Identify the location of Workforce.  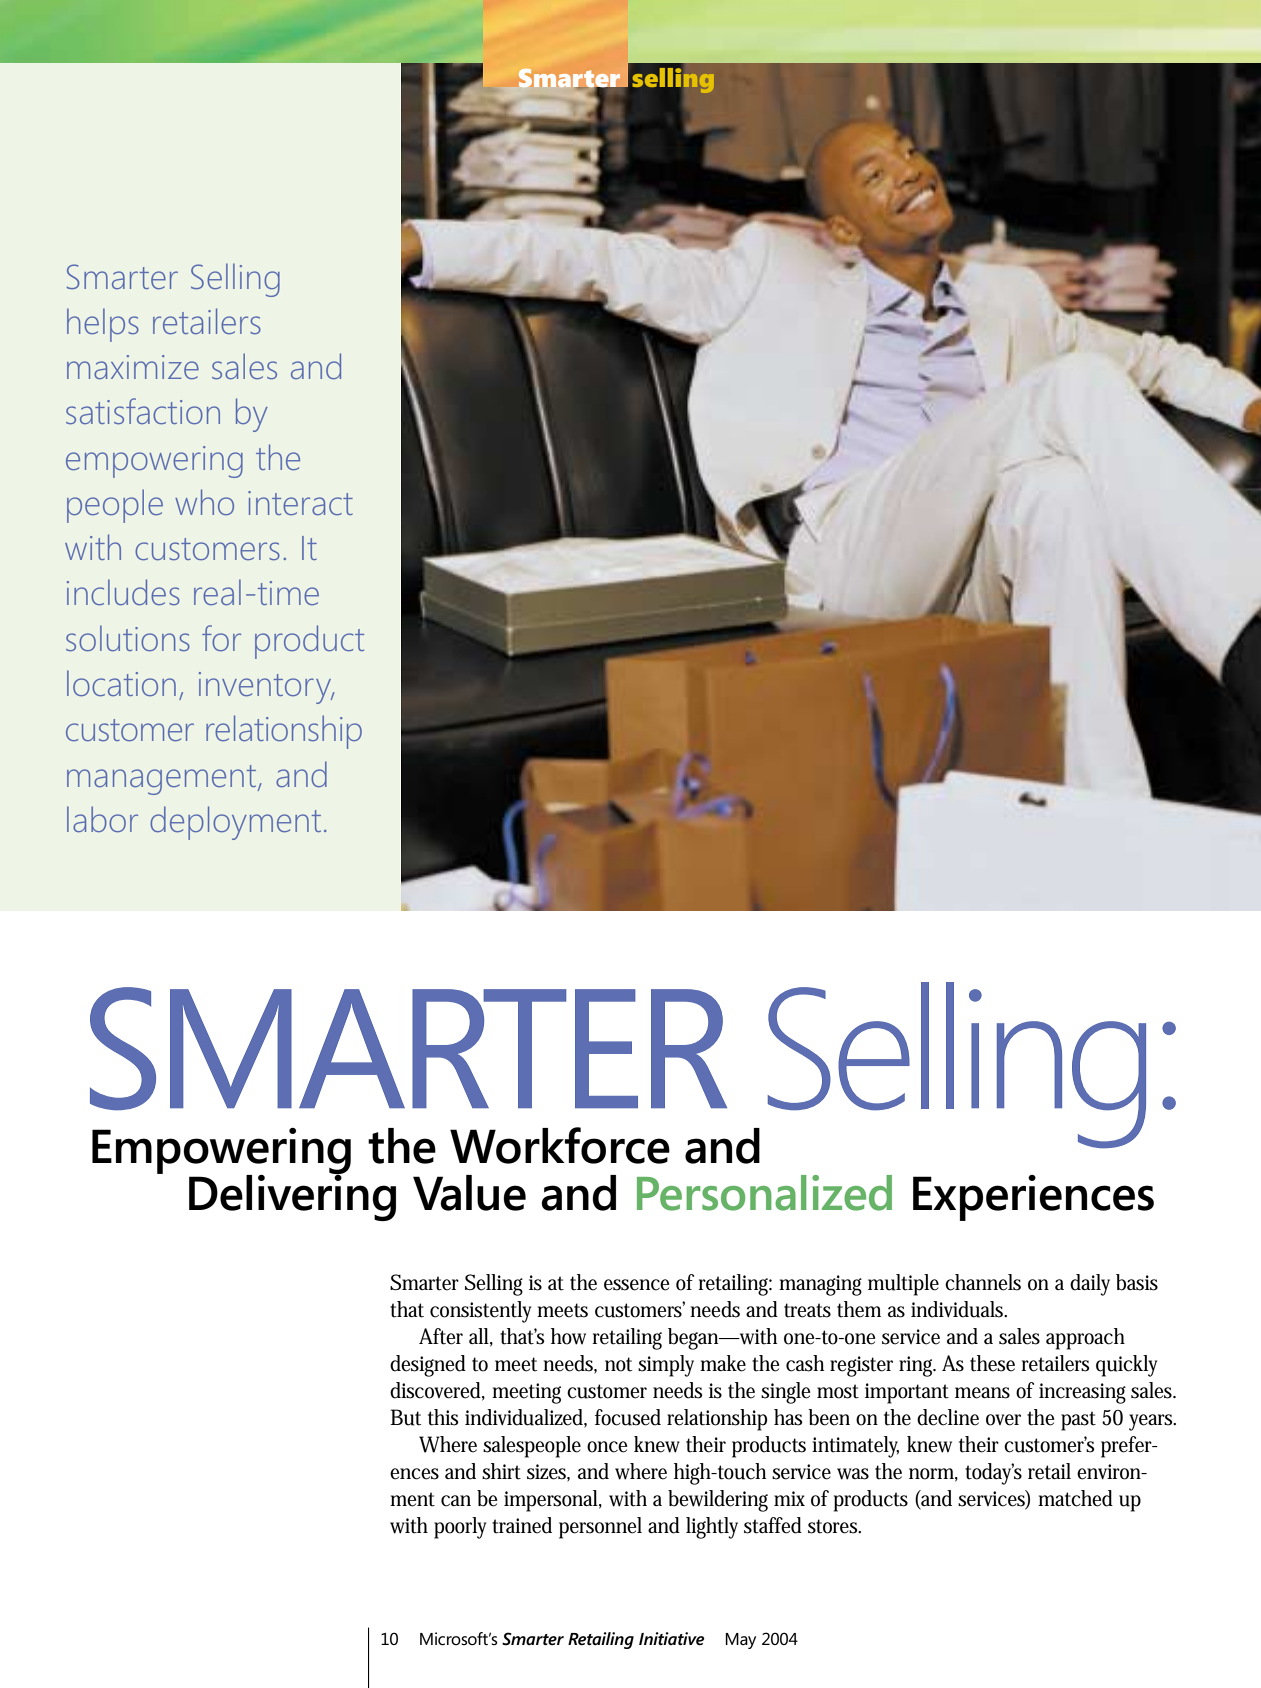
(560, 1145).
